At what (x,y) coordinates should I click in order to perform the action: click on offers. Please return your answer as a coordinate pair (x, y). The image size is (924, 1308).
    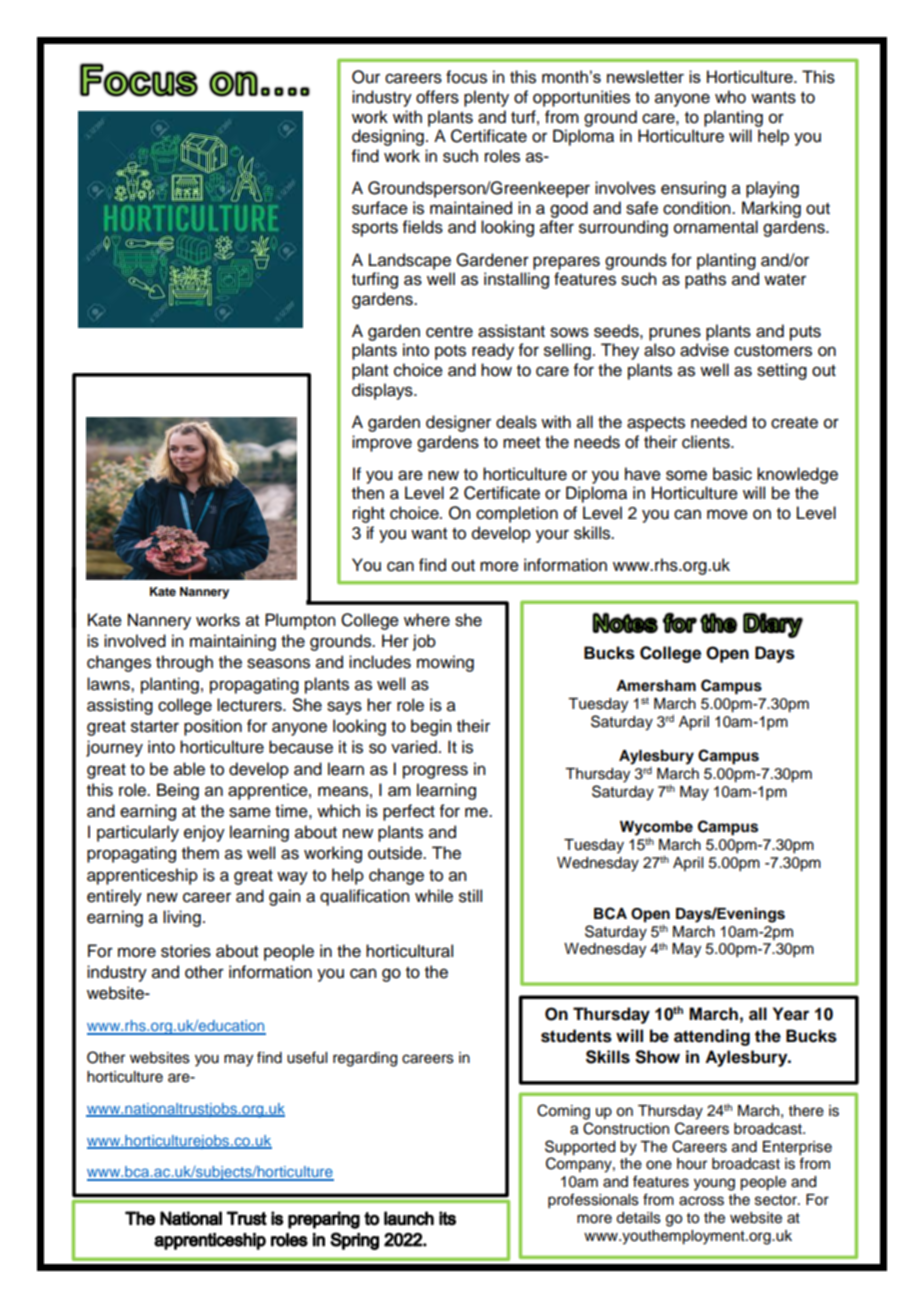
    Looking at the image, I should click on (437, 97).
